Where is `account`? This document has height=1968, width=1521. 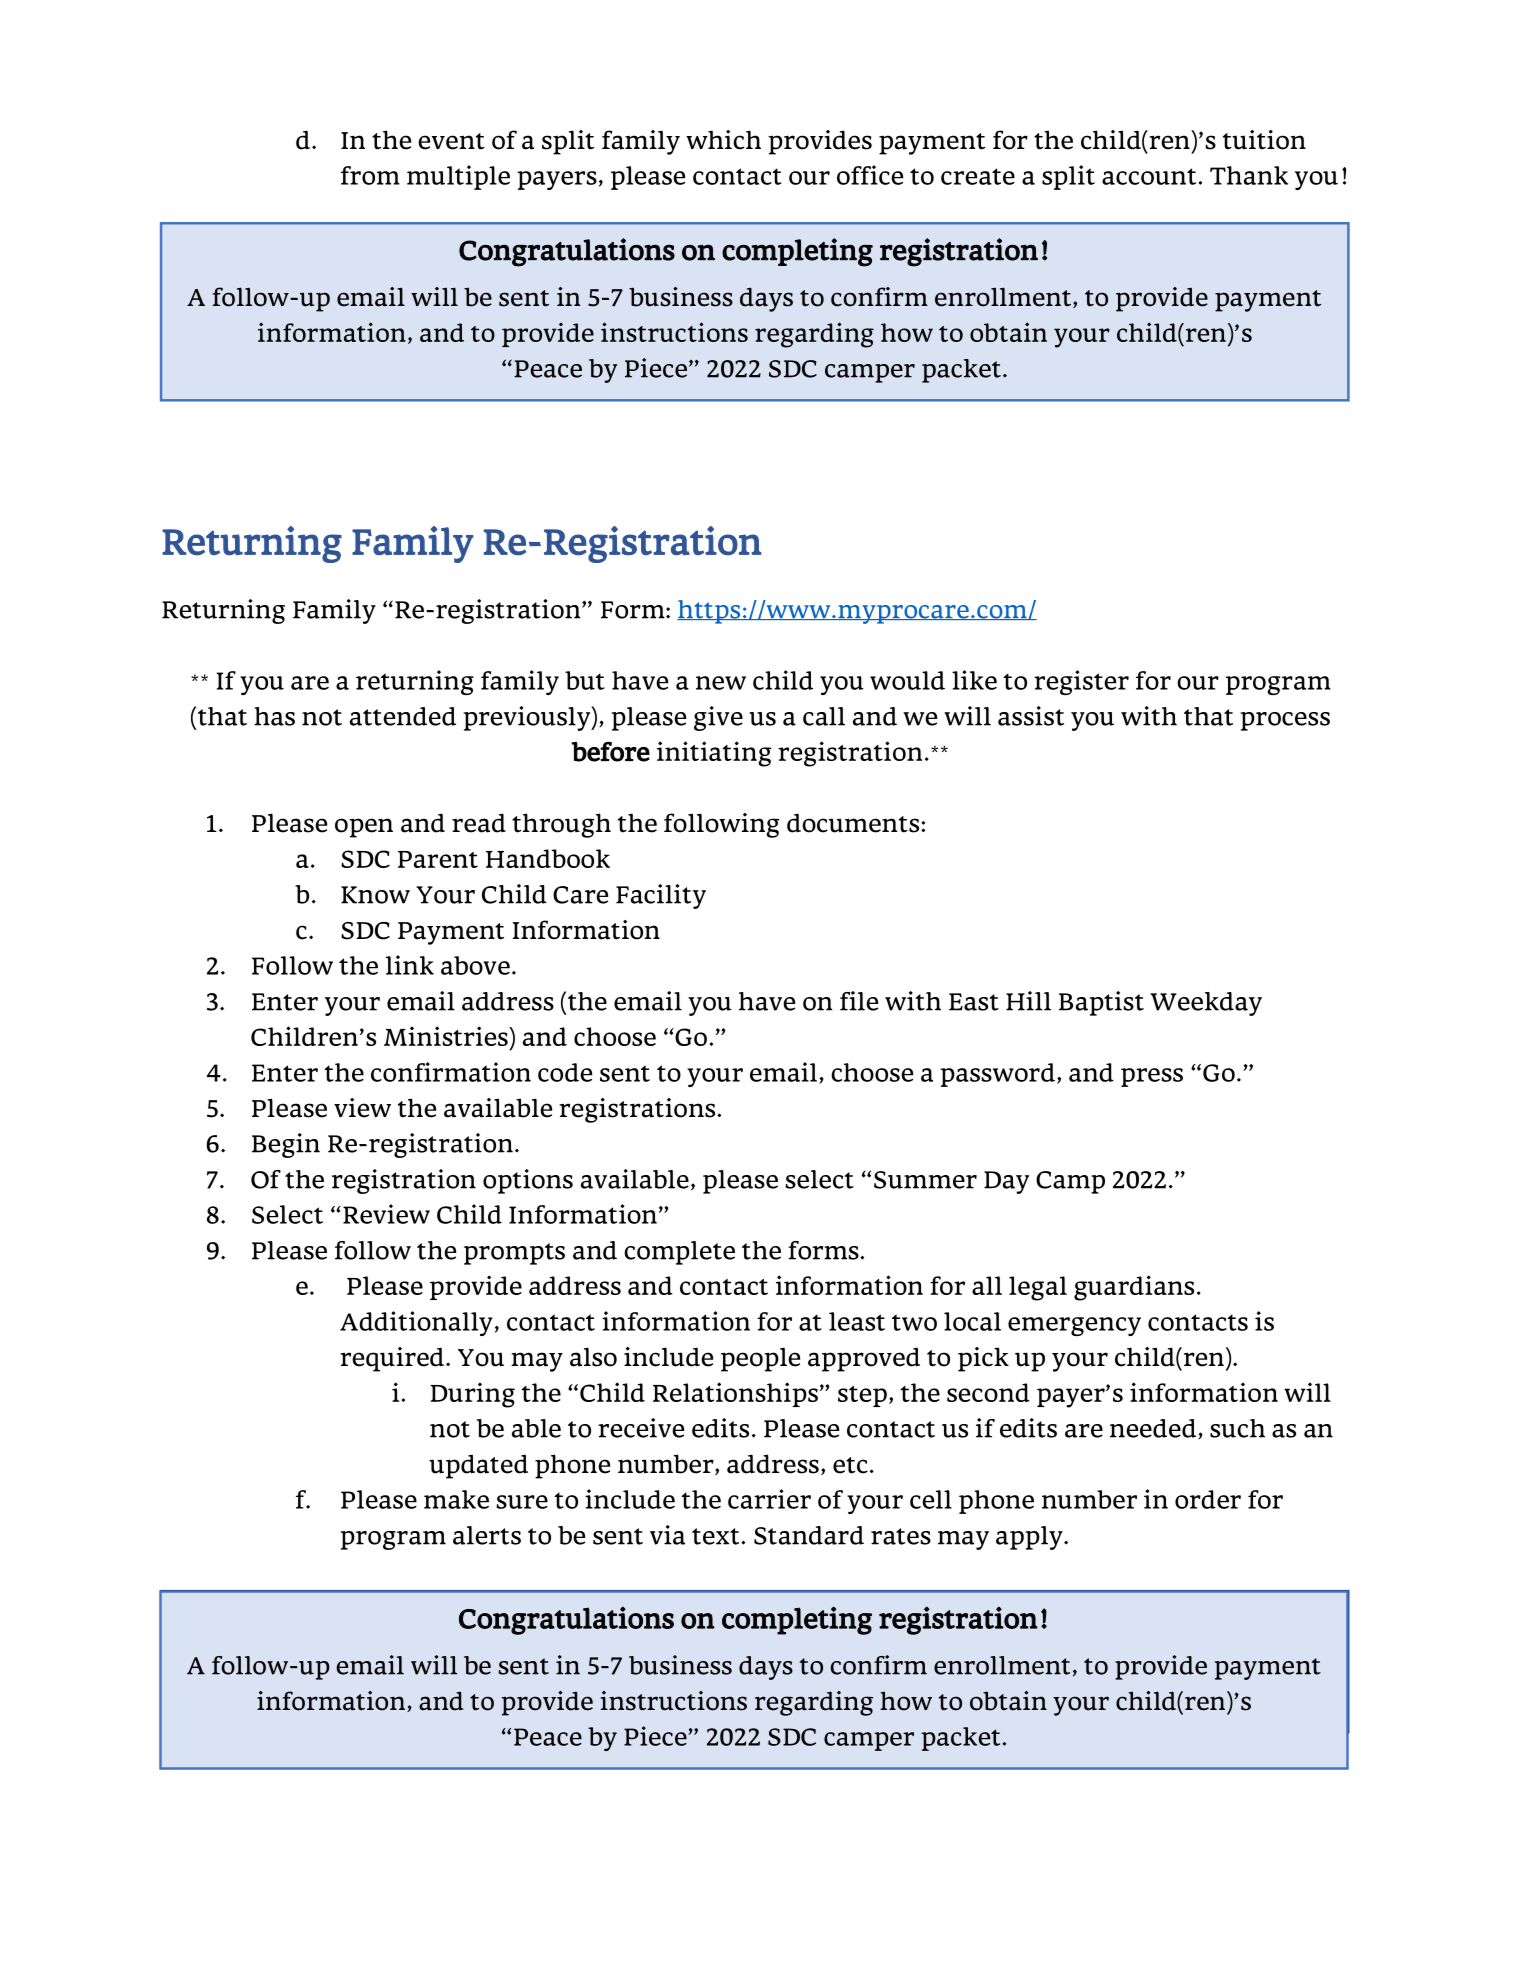 account is located at coordinates (1150, 176).
